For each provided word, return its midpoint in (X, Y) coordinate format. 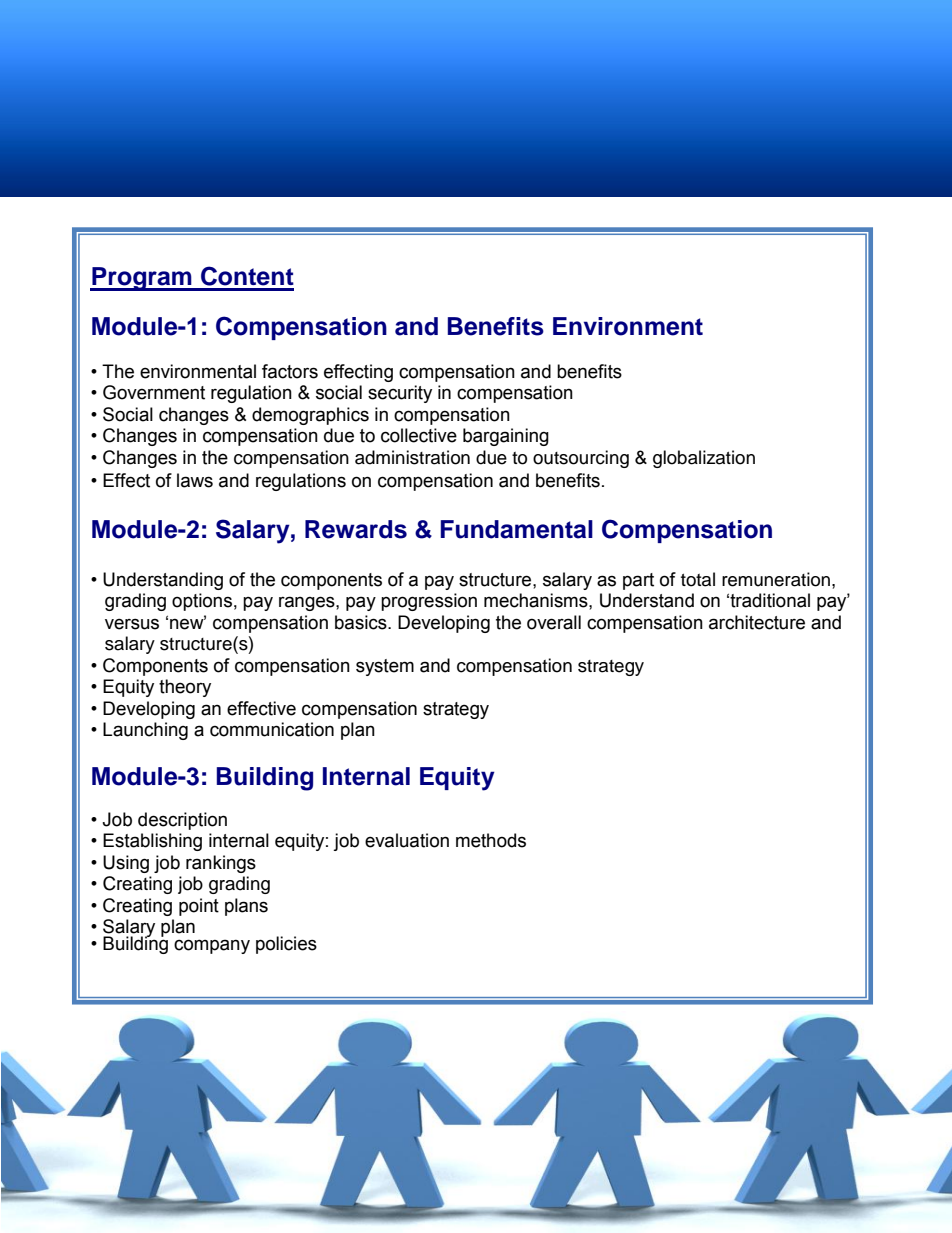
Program (142, 279)
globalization (704, 459)
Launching (145, 731)
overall (554, 622)
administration (412, 457)
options (202, 602)
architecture (757, 622)
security (400, 394)
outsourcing (581, 459)
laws (195, 480)
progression (429, 602)
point (199, 907)
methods (491, 840)
